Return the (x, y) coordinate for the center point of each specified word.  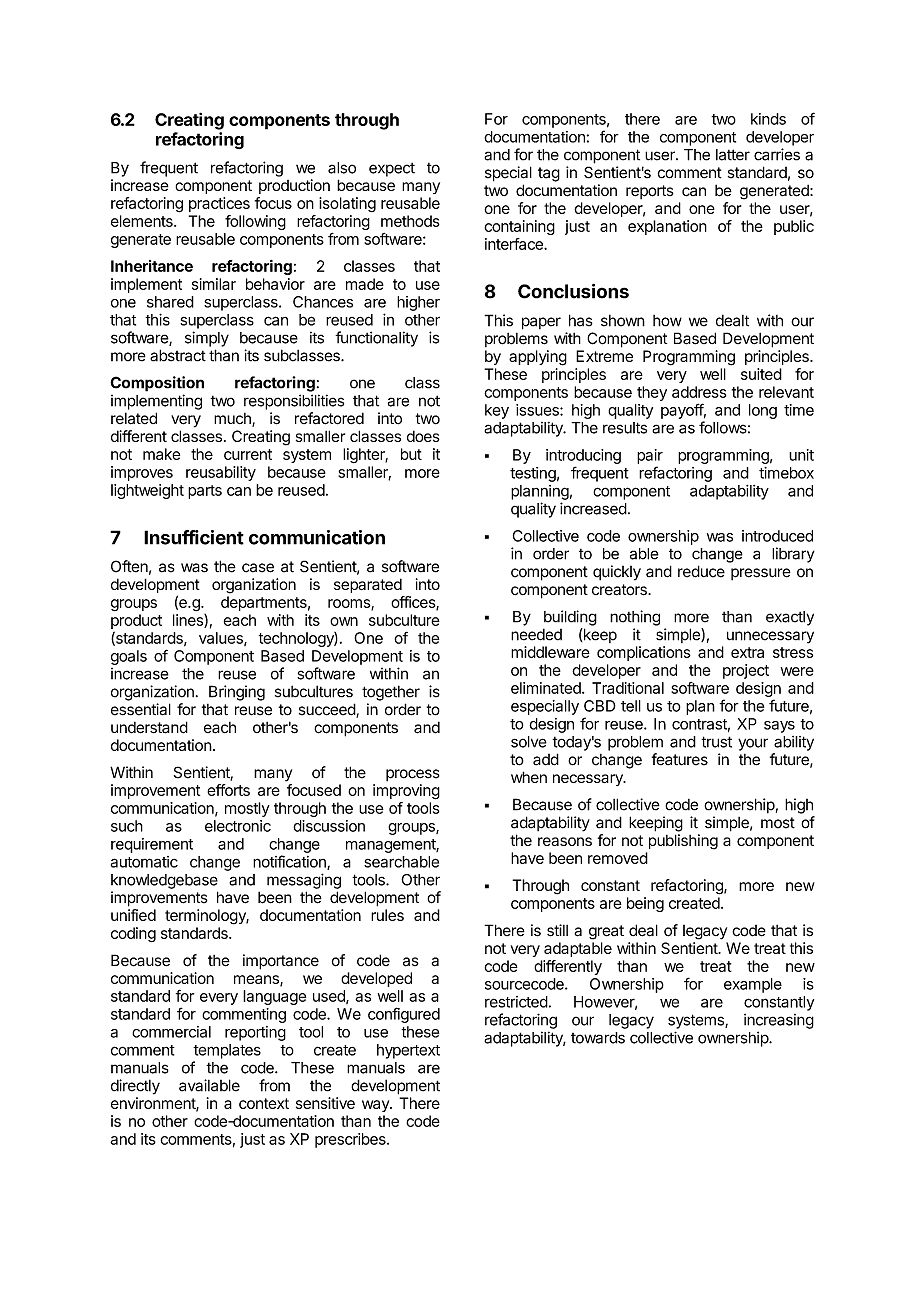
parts (205, 492)
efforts (228, 790)
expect (392, 170)
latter (733, 155)
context (264, 1103)
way (376, 1106)
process (413, 775)
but (411, 454)
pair (650, 456)
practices (219, 204)
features (680, 759)
